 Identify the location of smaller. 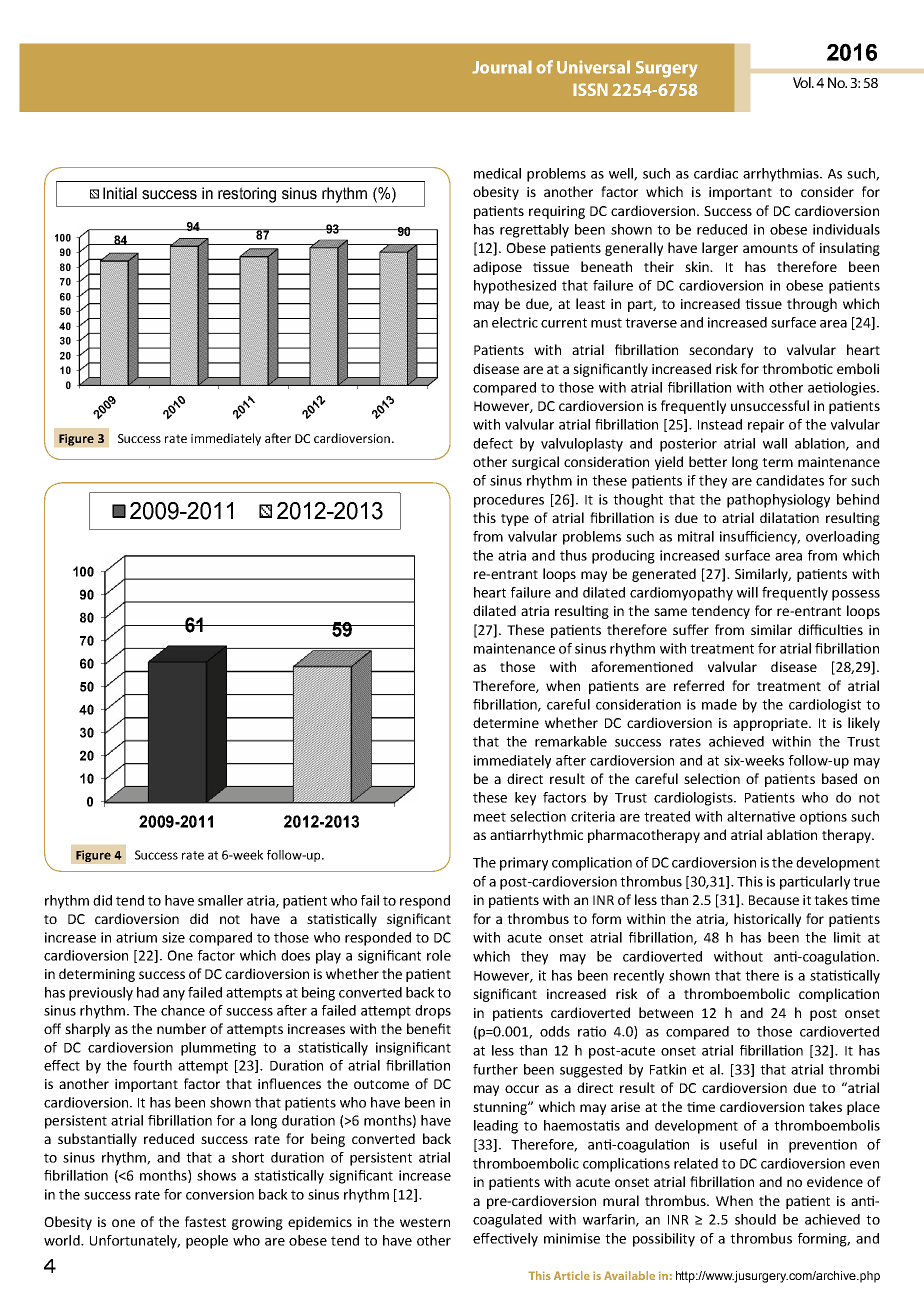
(220, 900).
